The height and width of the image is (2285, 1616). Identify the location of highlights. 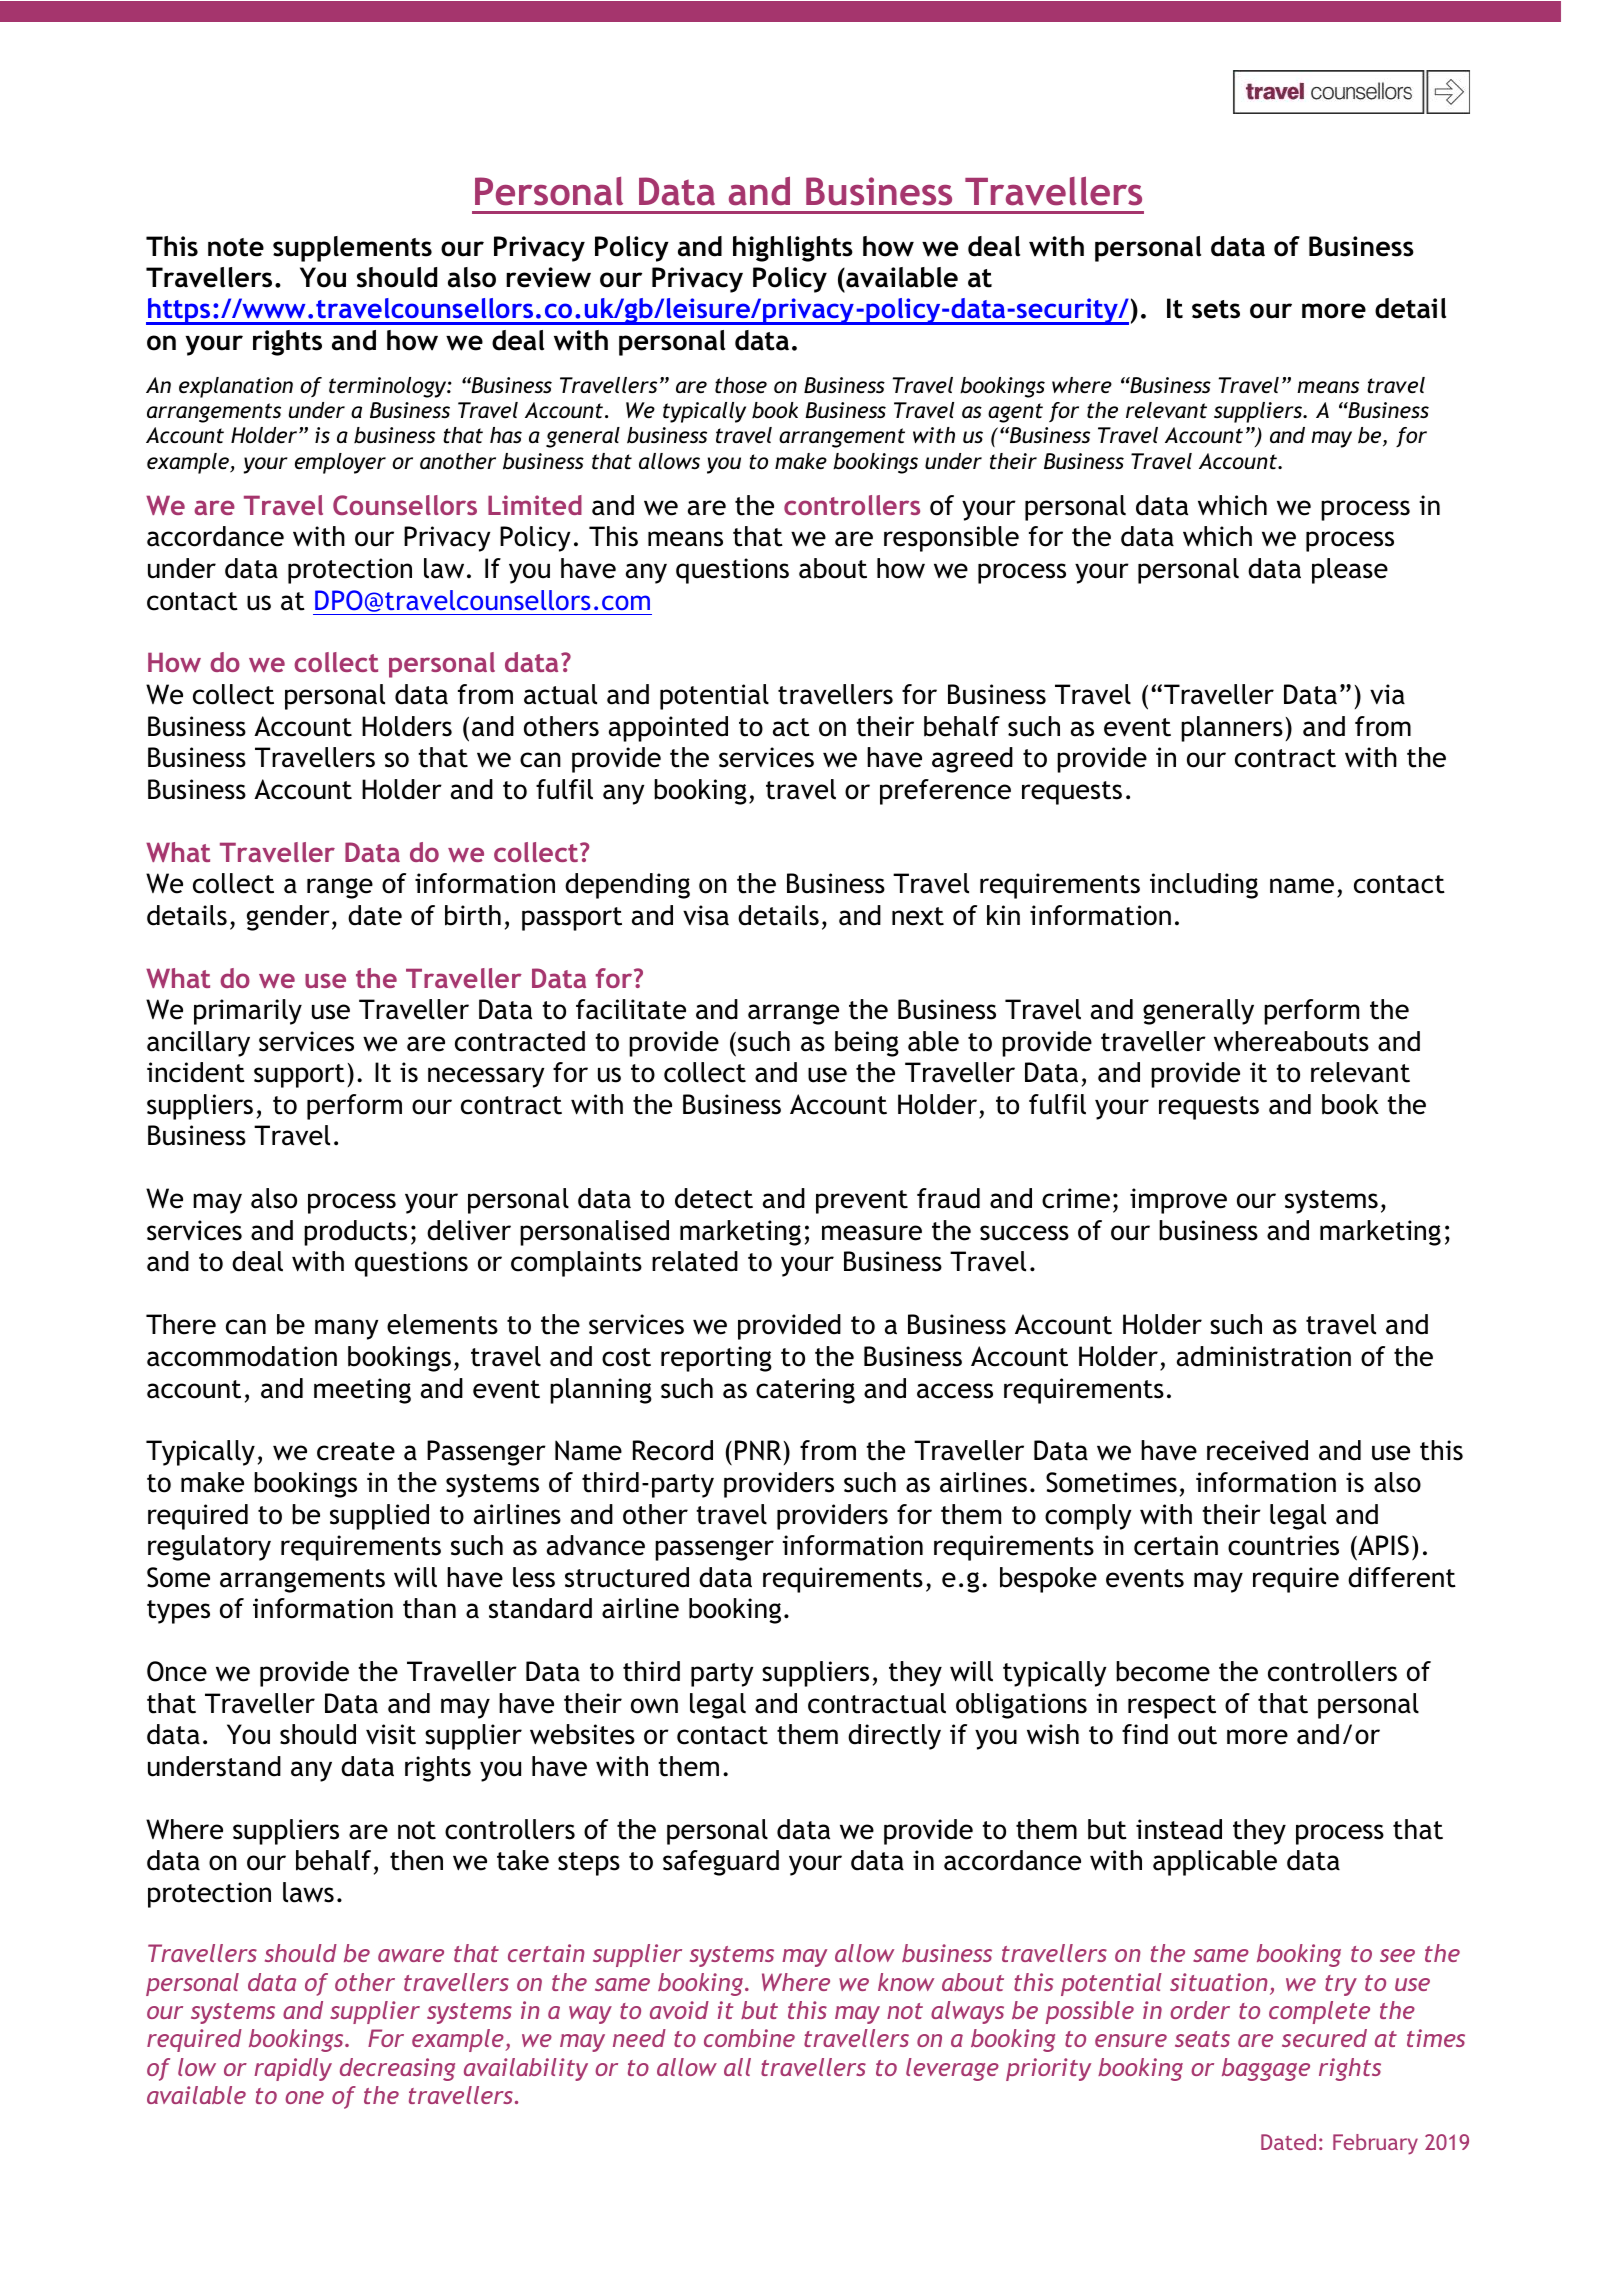
(793, 249).
